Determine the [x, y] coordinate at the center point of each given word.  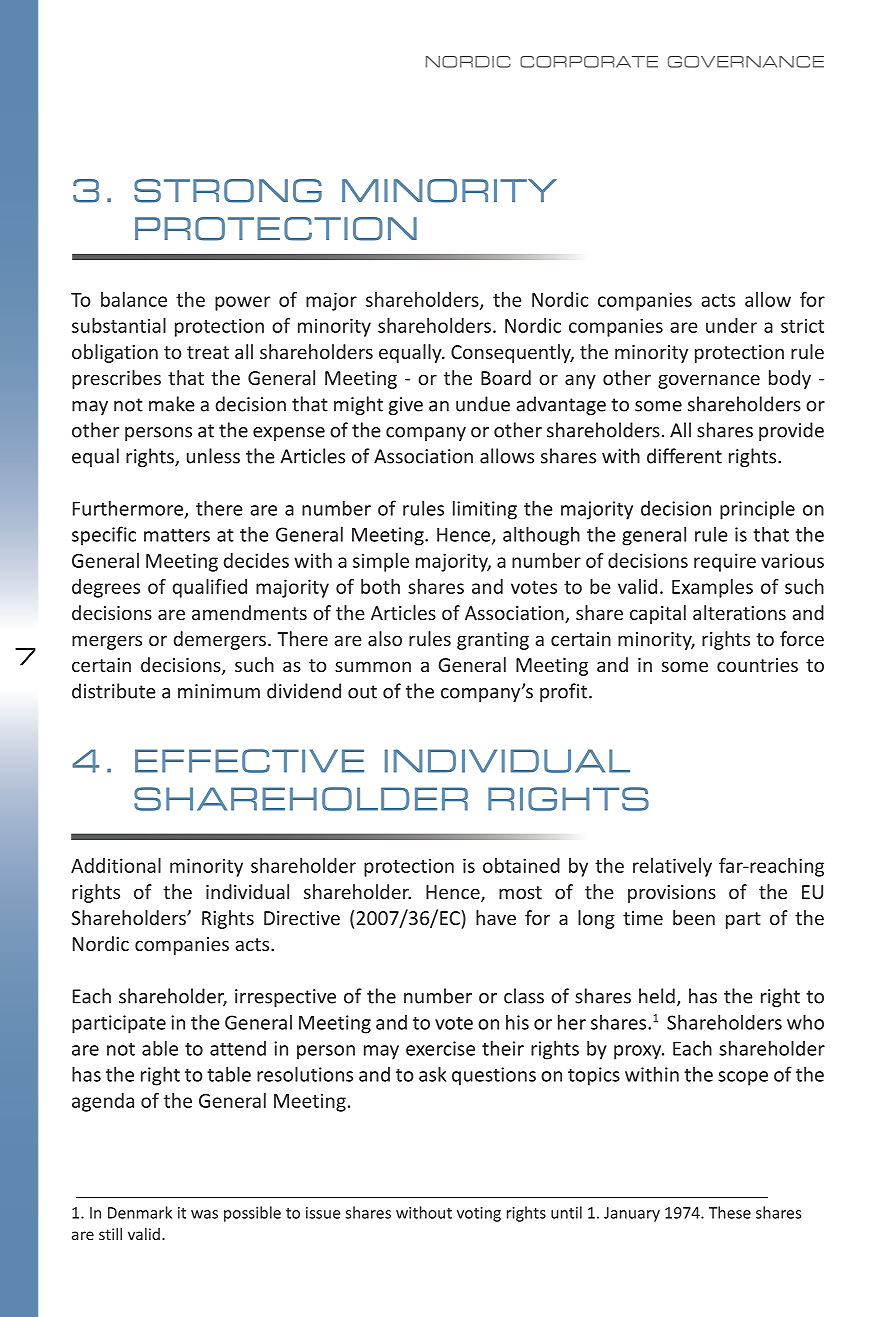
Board [506, 377]
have [496, 917]
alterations [739, 612]
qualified [210, 588]
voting [479, 1214]
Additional [116, 865]
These [730, 1212]
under [731, 325]
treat [208, 352]
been [694, 917]
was [204, 1214]
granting [493, 641]
